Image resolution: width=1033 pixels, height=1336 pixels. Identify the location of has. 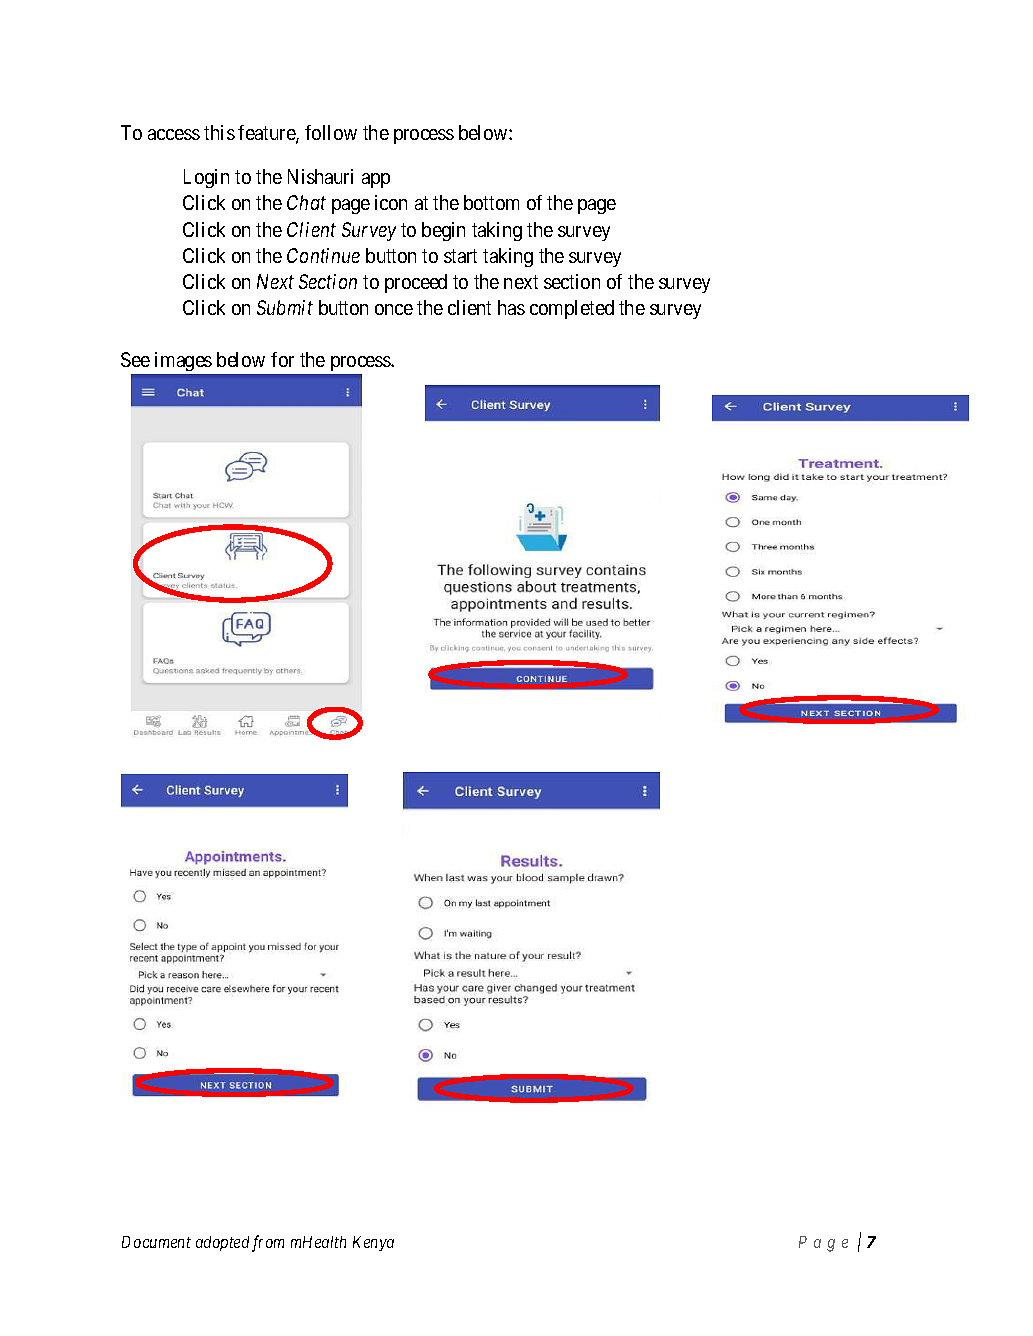
(511, 307).
